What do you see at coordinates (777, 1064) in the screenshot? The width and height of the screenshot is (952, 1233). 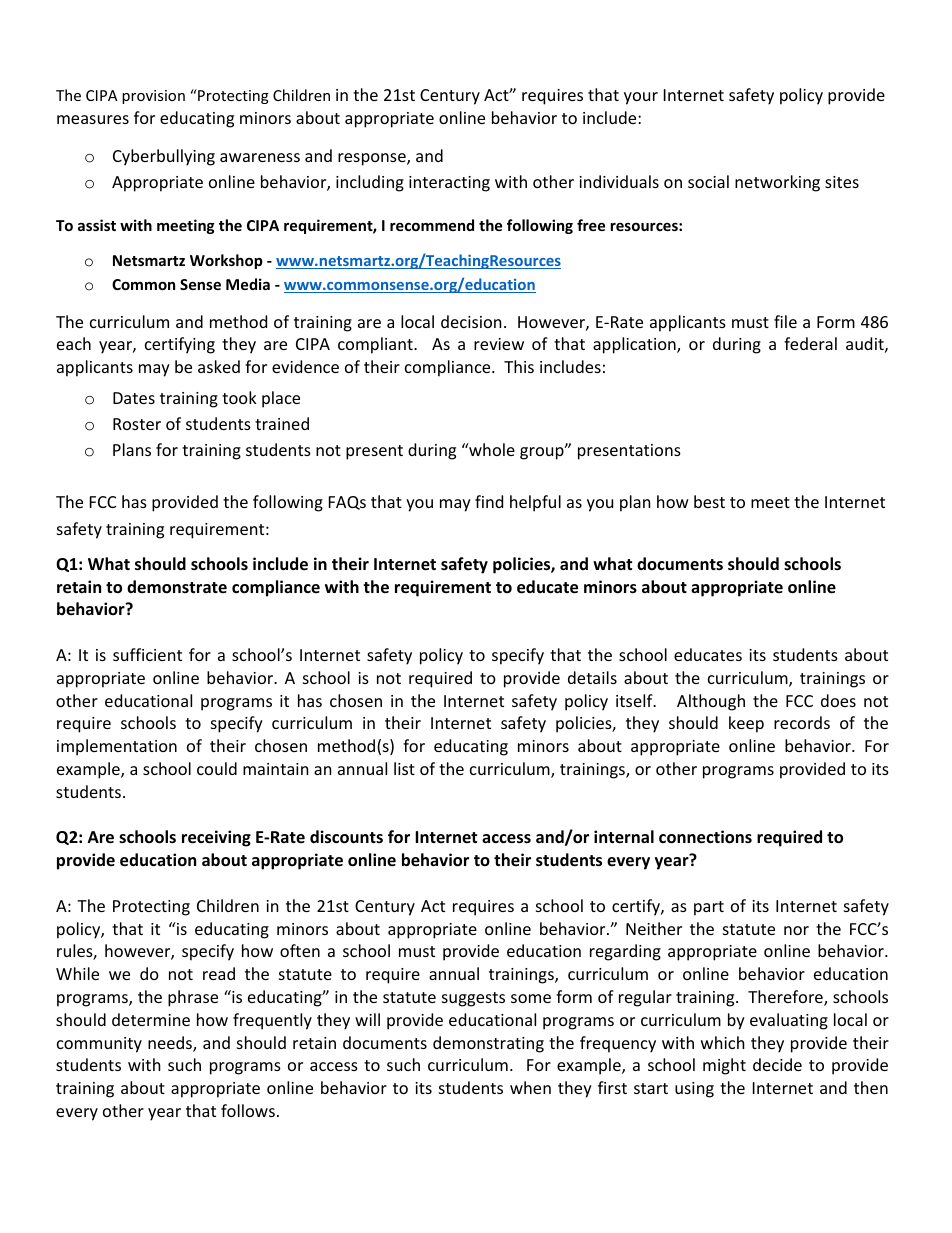 I see `decide` at bounding box center [777, 1064].
